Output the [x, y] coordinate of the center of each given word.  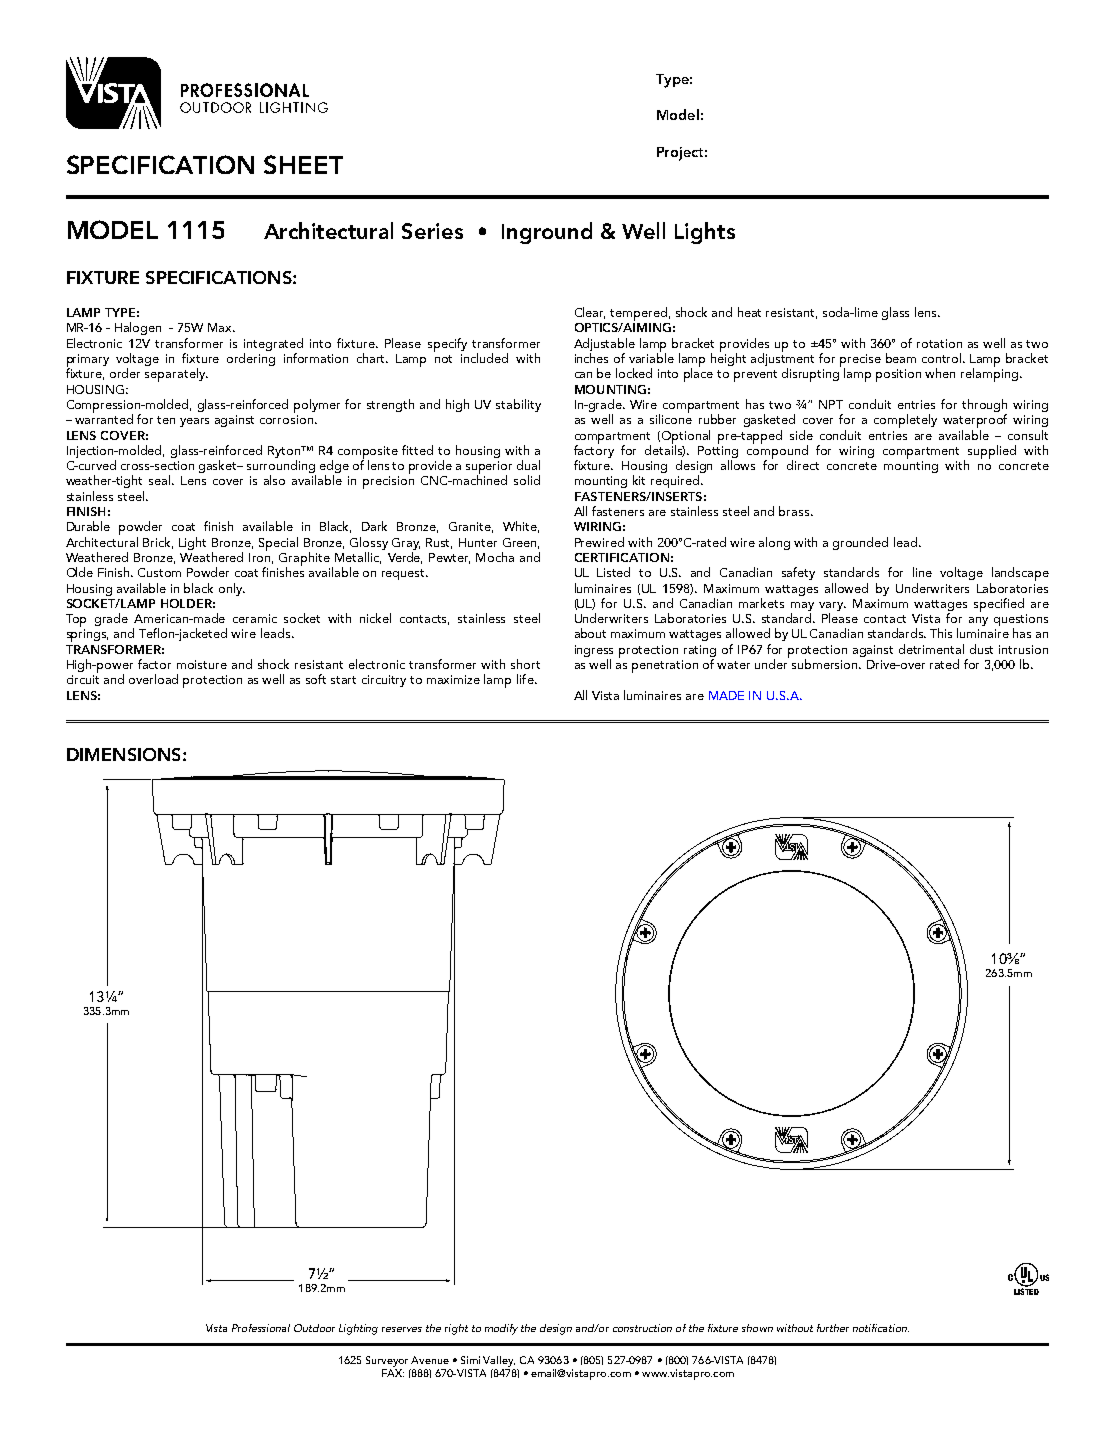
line [922, 572]
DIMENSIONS [123, 754]
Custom [159, 572]
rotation [939, 343]
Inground [547, 233]
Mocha [495, 557]
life [526, 679]
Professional [261, 1328]
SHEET [303, 164]
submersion [826, 664]
